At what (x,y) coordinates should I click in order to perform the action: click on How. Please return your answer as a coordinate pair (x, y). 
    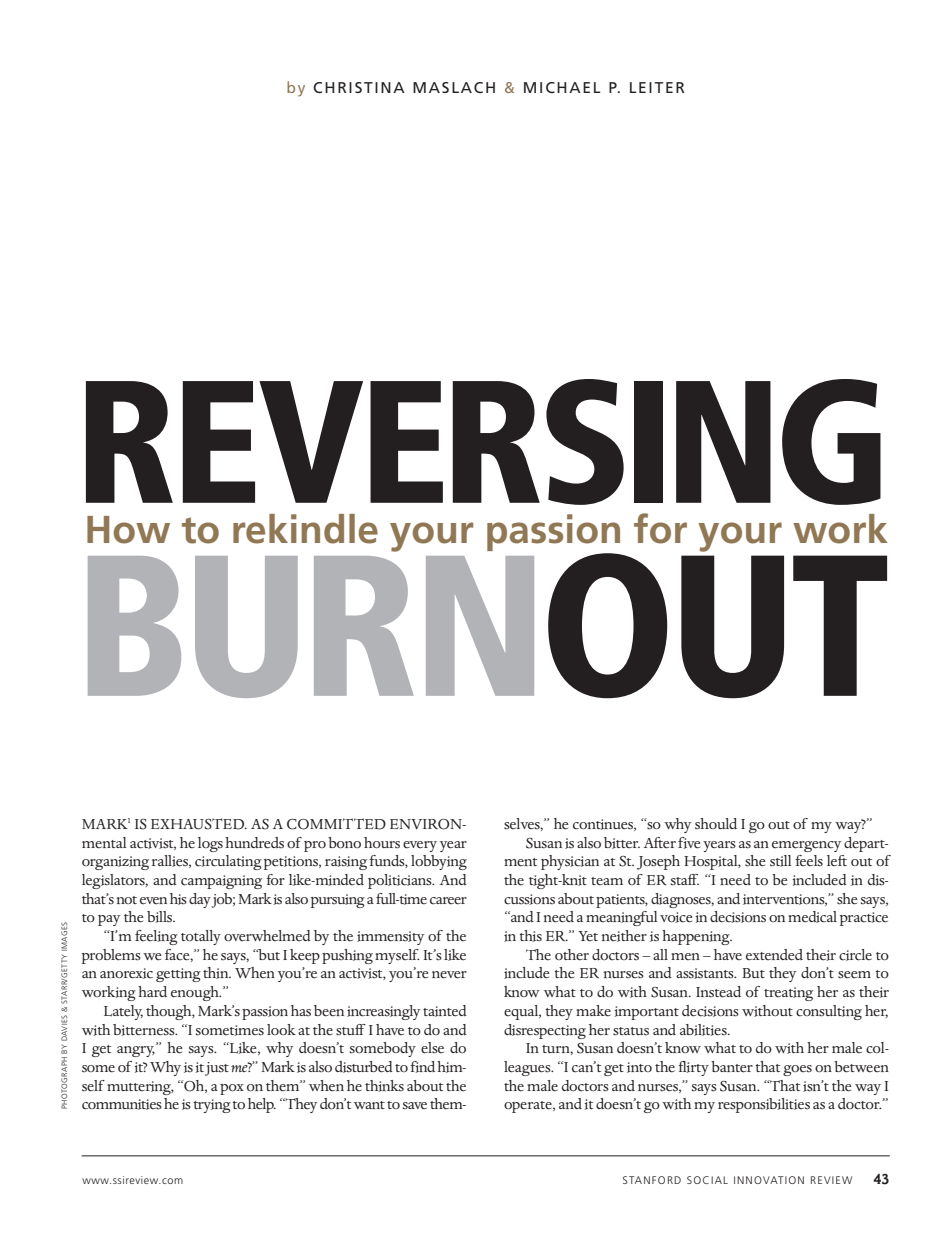
    Looking at the image, I should click on (128, 530).
